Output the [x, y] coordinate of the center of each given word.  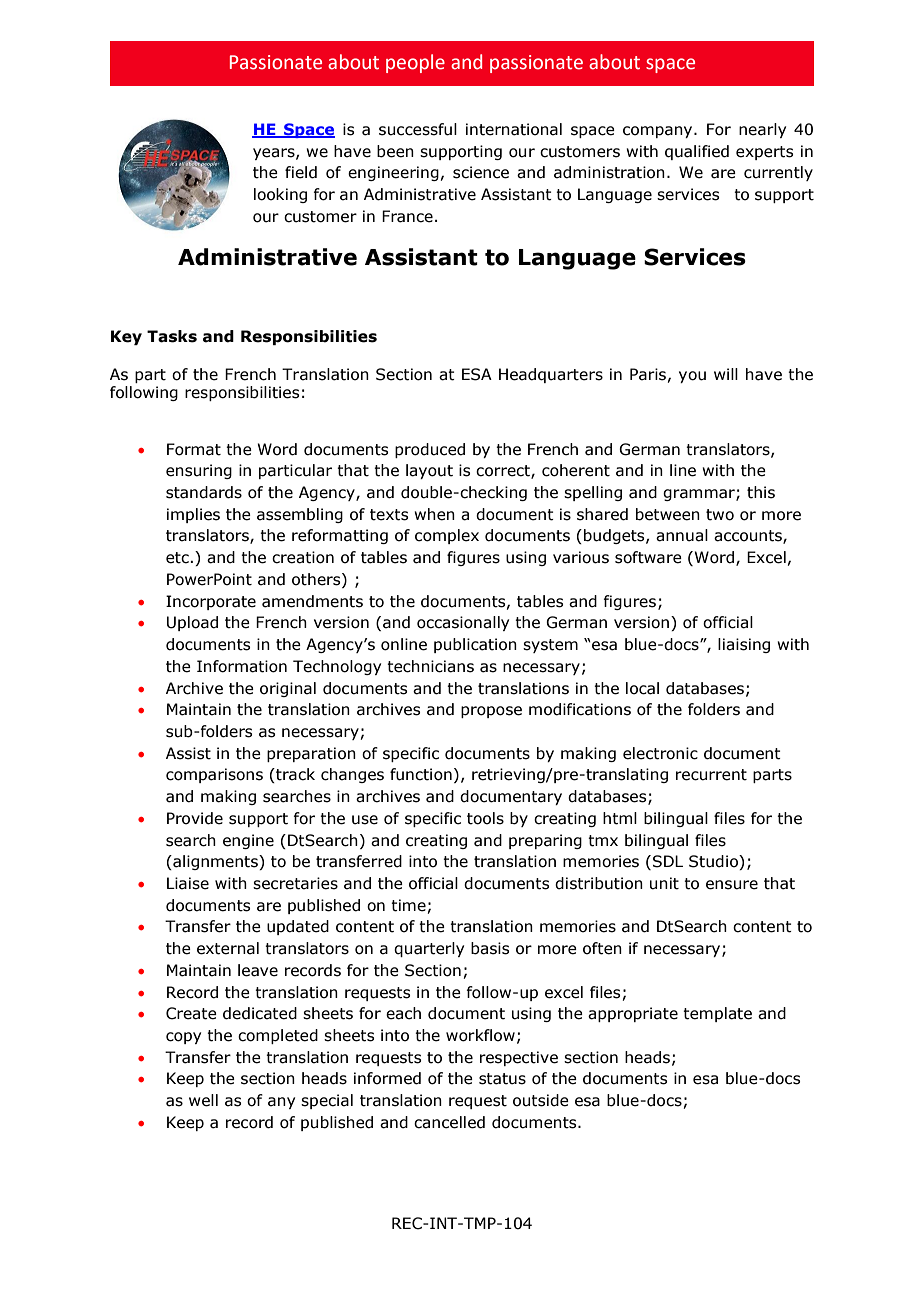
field [301, 172]
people [415, 63]
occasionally [463, 623]
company [659, 132]
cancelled [449, 1122]
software [648, 557]
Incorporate [211, 602]
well [203, 1100]
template [717, 1014]
